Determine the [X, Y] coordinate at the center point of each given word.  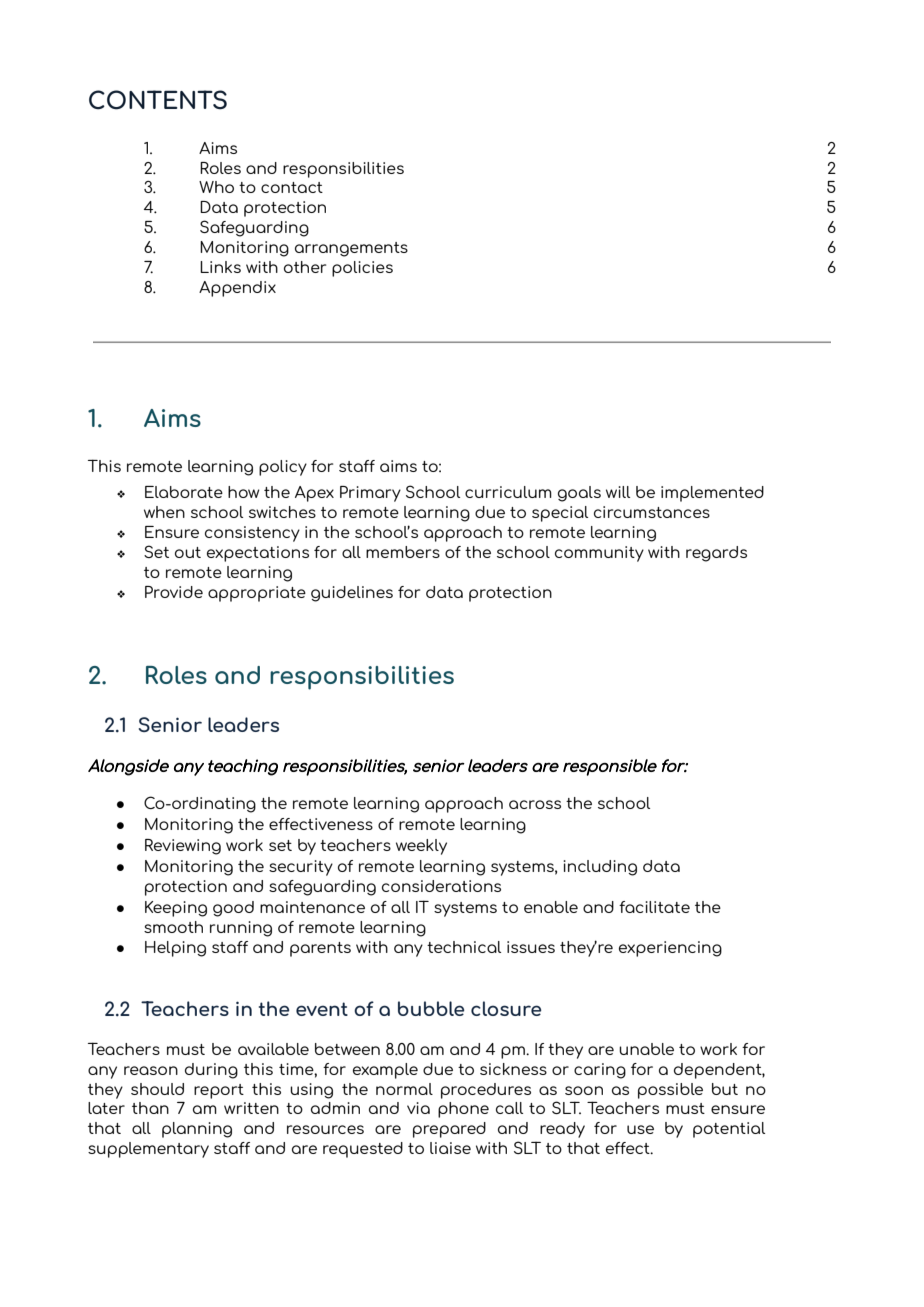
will [618, 492]
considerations [441, 886]
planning [197, 1130]
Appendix [237, 289]
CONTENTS [158, 100]
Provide [174, 592]
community [599, 554]
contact [292, 187]
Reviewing [183, 847]
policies [362, 269]
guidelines [352, 594]
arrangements [351, 249]
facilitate [654, 907]
